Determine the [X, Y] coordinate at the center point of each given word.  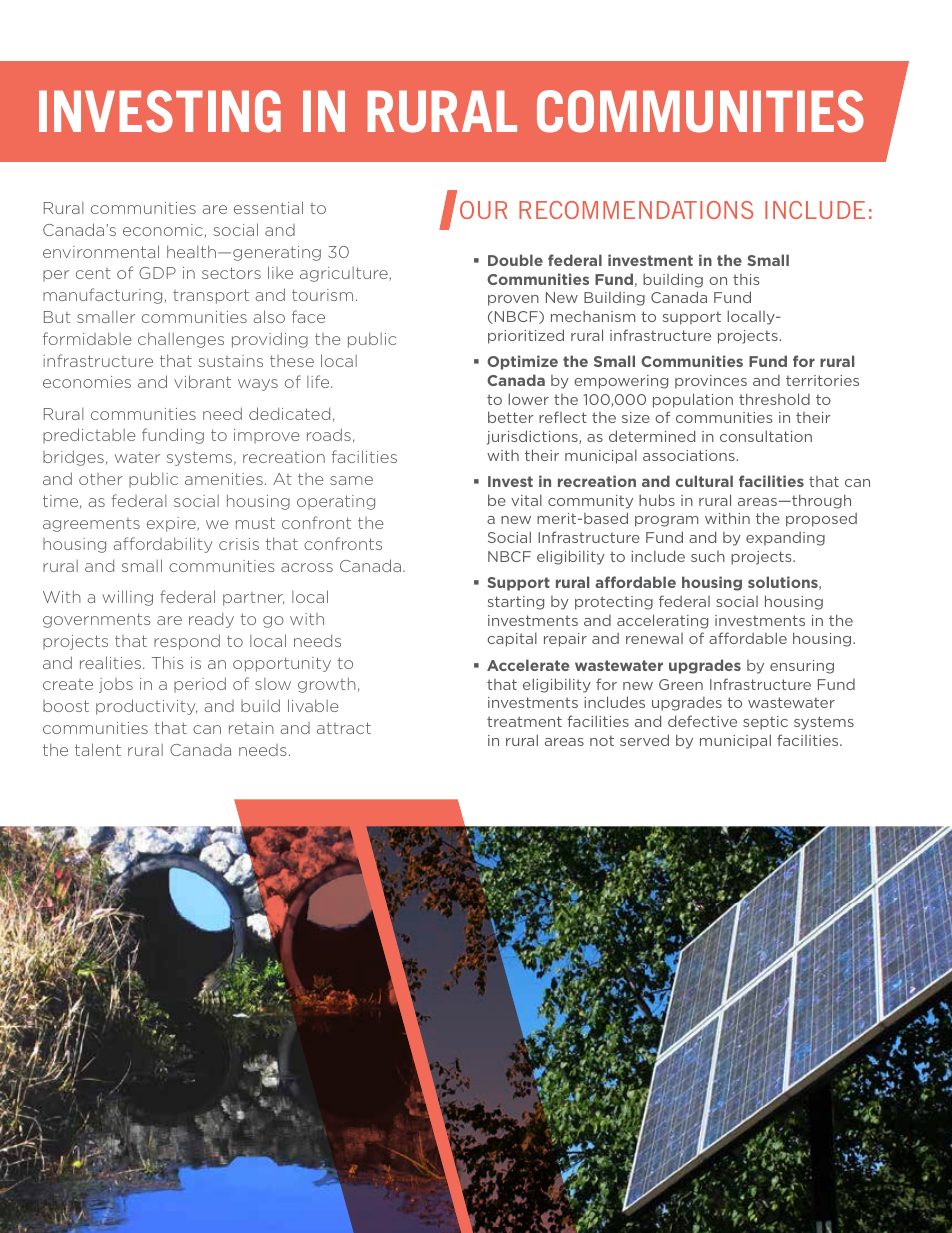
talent [98, 749]
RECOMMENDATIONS [636, 210]
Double [515, 260]
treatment [524, 721]
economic [163, 230]
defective [702, 721]
